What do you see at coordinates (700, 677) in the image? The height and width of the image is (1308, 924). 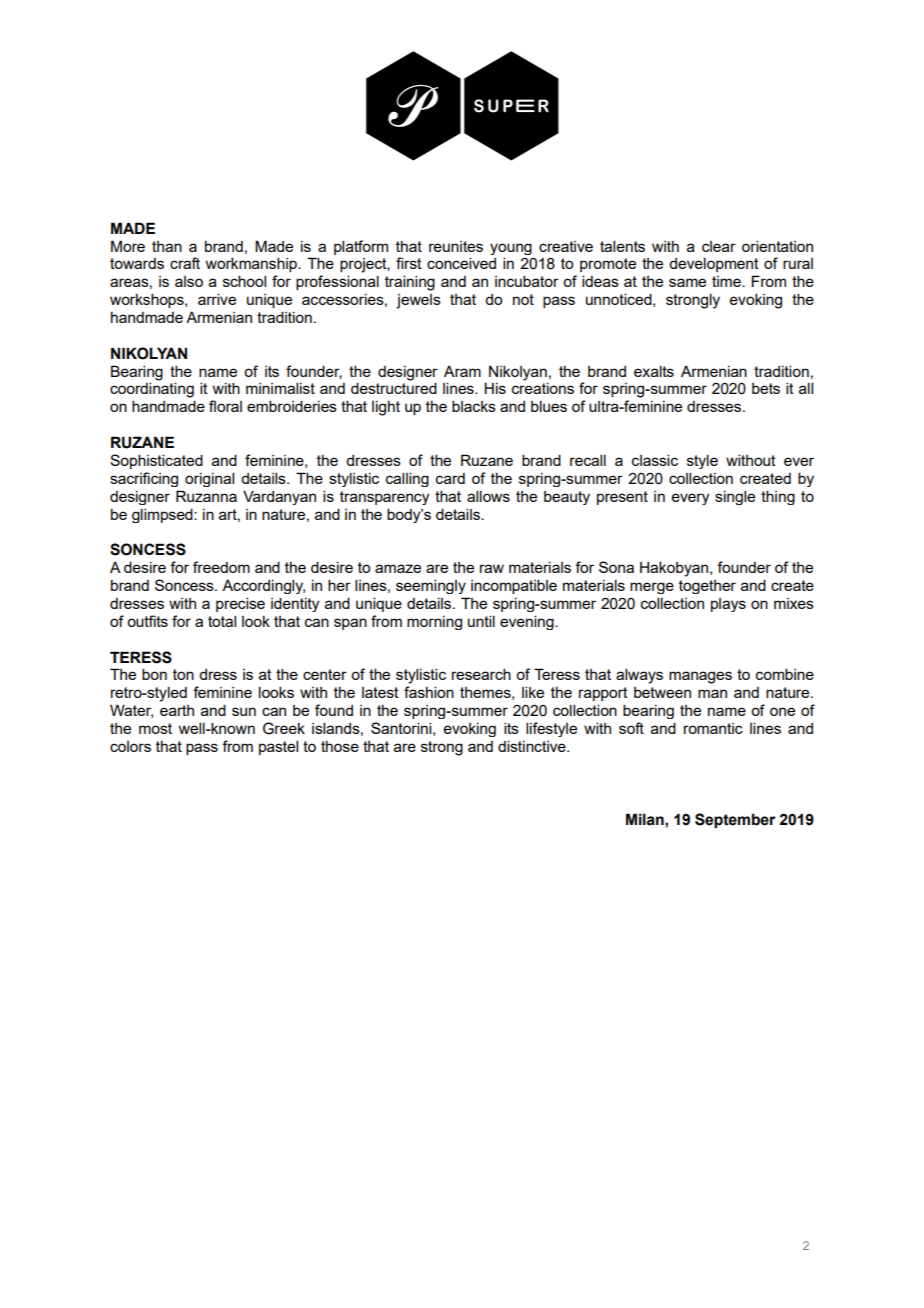 I see `manages` at bounding box center [700, 677].
